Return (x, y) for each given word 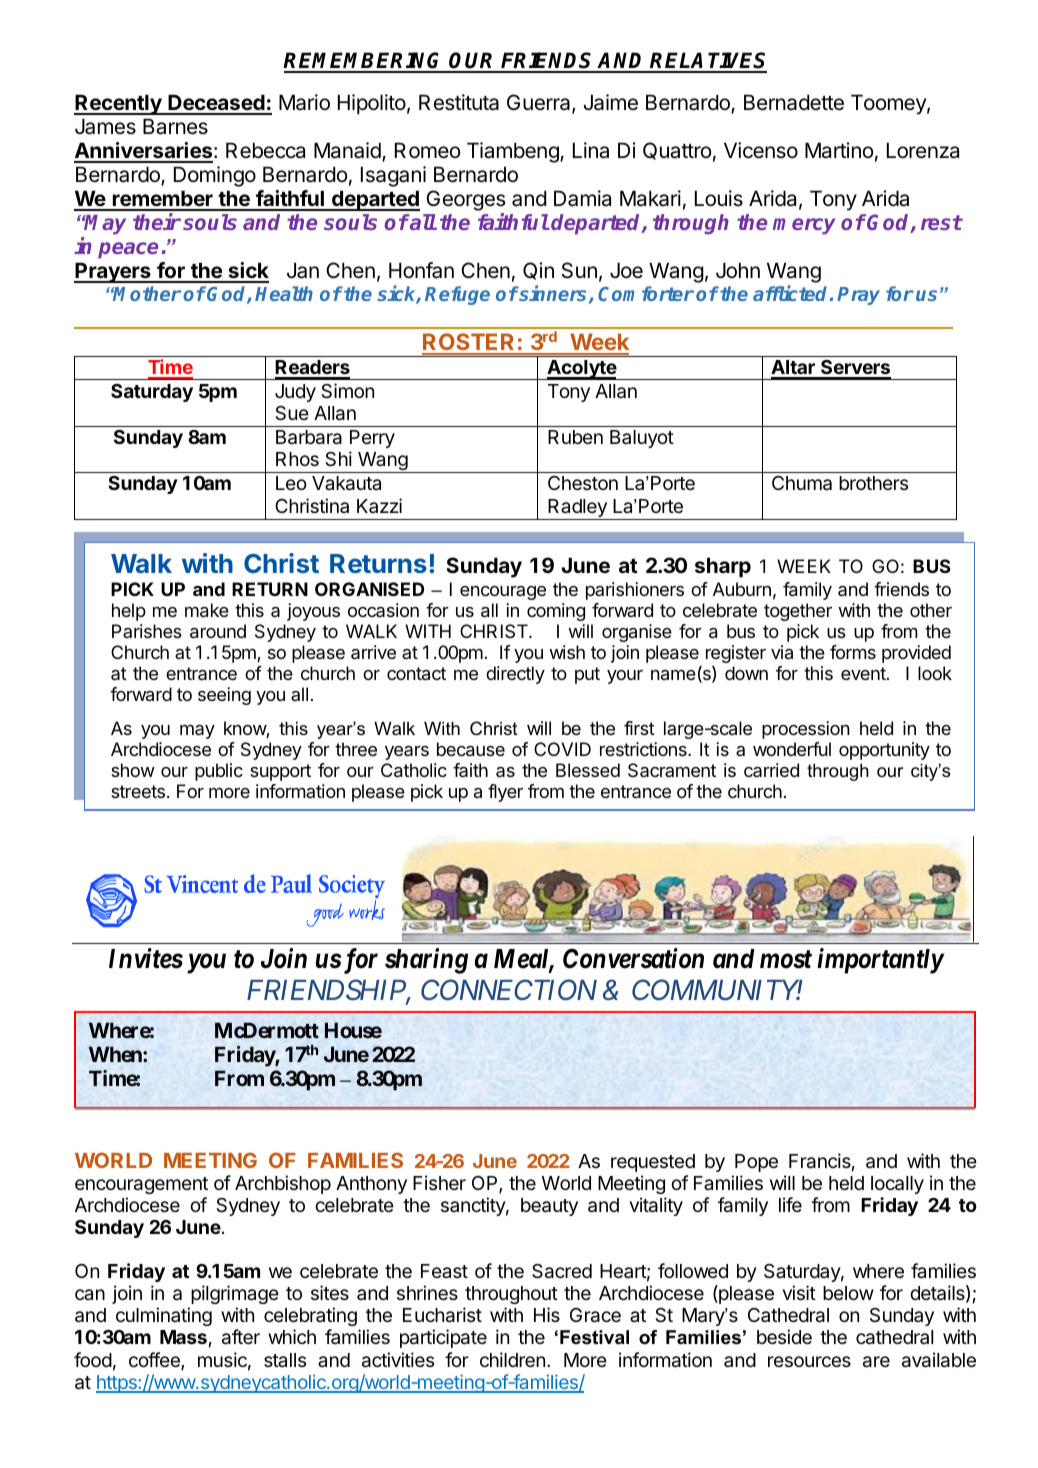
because (471, 749)
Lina (591, 150)
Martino (839, 150)
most (786, 959)
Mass (183, 1337)
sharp (723, 567)
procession (806, 730)
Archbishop (283, 1184)
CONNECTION (509, 989)
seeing (224, 696)
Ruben (575, 437)
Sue (292, 413)
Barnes (175, 126)
